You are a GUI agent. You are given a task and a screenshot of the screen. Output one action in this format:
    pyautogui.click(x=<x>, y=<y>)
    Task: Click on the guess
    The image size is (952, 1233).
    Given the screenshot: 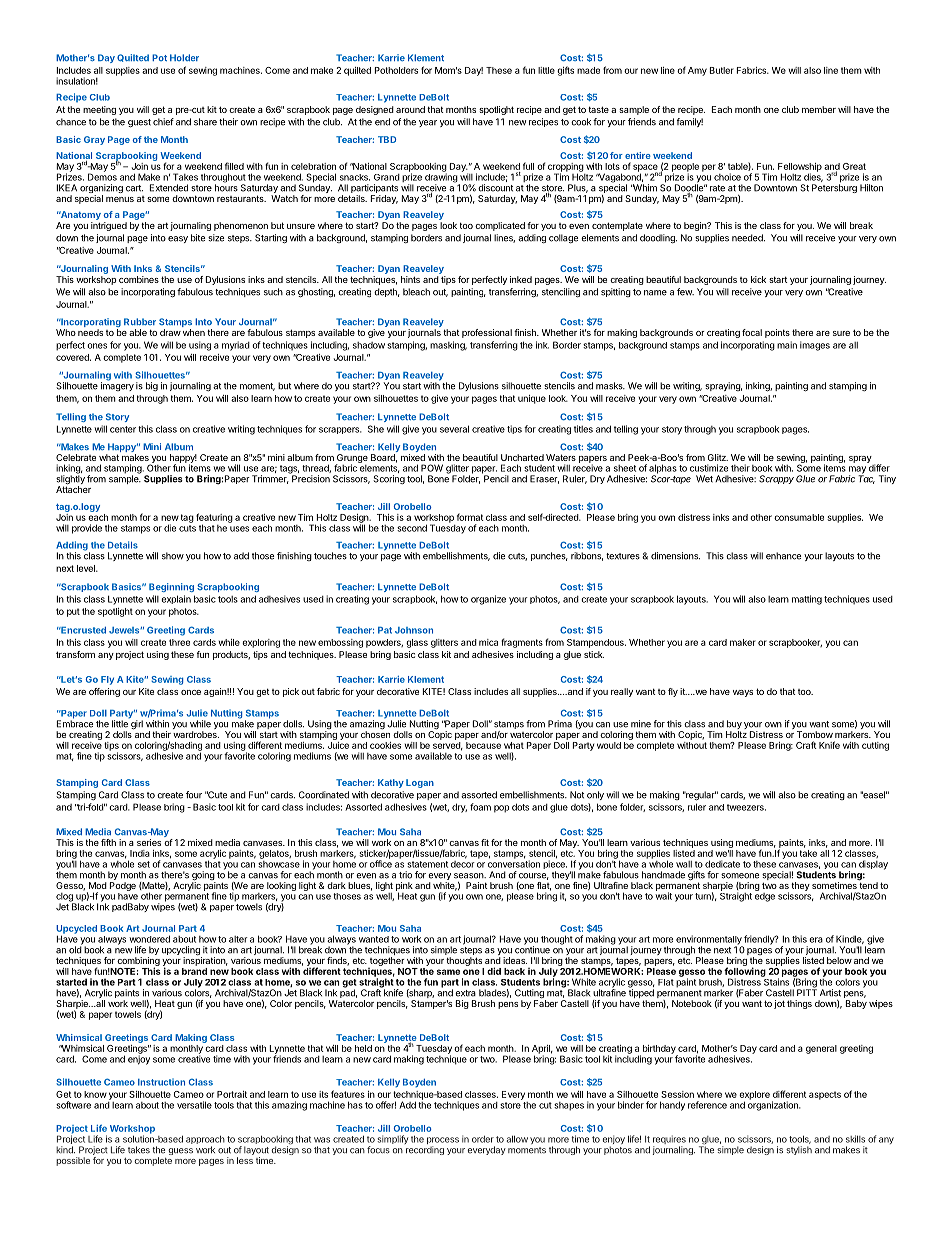 What is the action you would take?
    pyautogui.click(x=180, y=1151)
